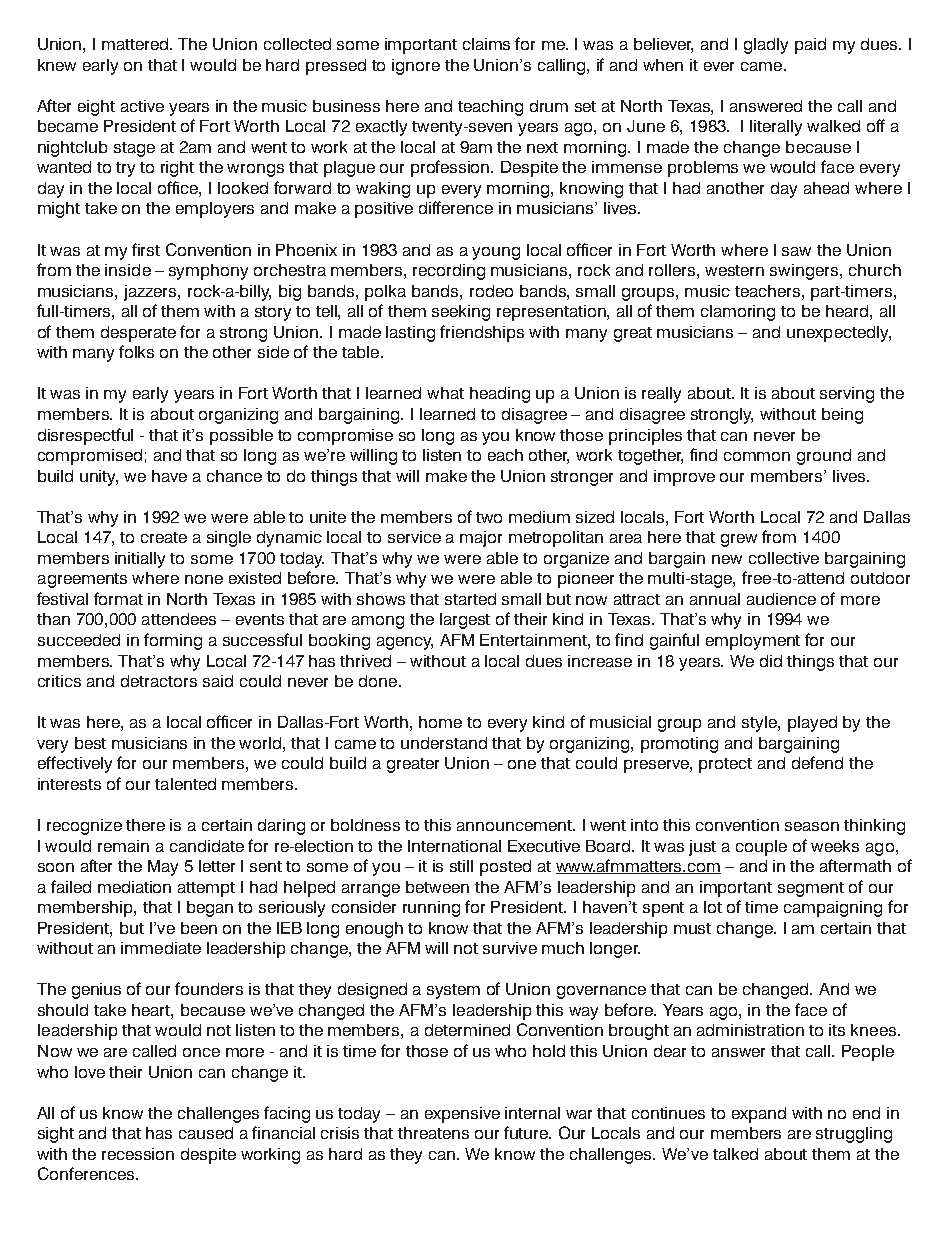 This screenshot has width=952, height=1233. What do you see at coordinates (142, 106) in the screenshot?
I see `active` at bounding box center [142, 106].
